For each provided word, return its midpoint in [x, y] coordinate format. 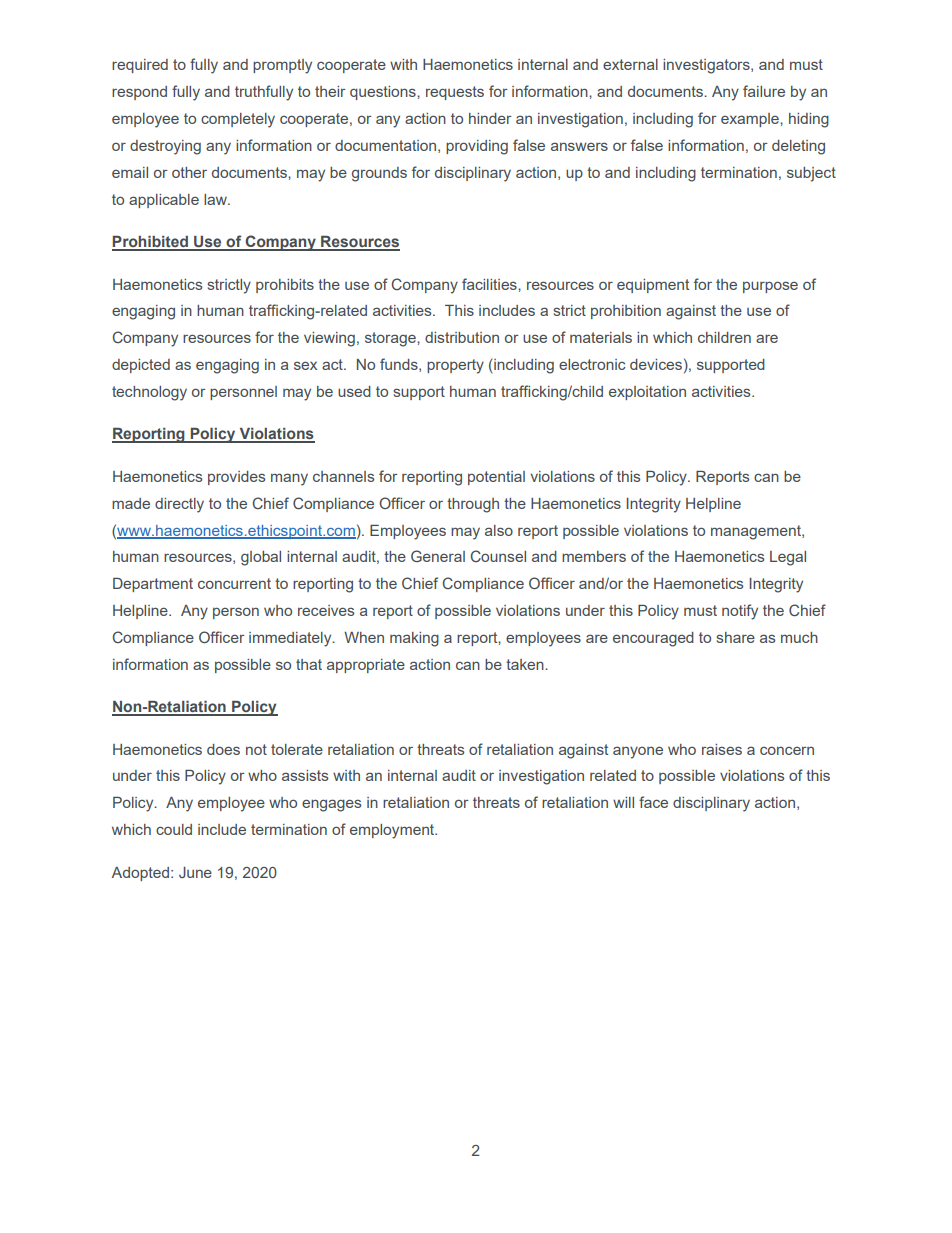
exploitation [647, 393]
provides [236, 478]
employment [393, 831]
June [195, 872]
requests [455, 93]
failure [764, 91]
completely [238, 120]
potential [496, 478]
